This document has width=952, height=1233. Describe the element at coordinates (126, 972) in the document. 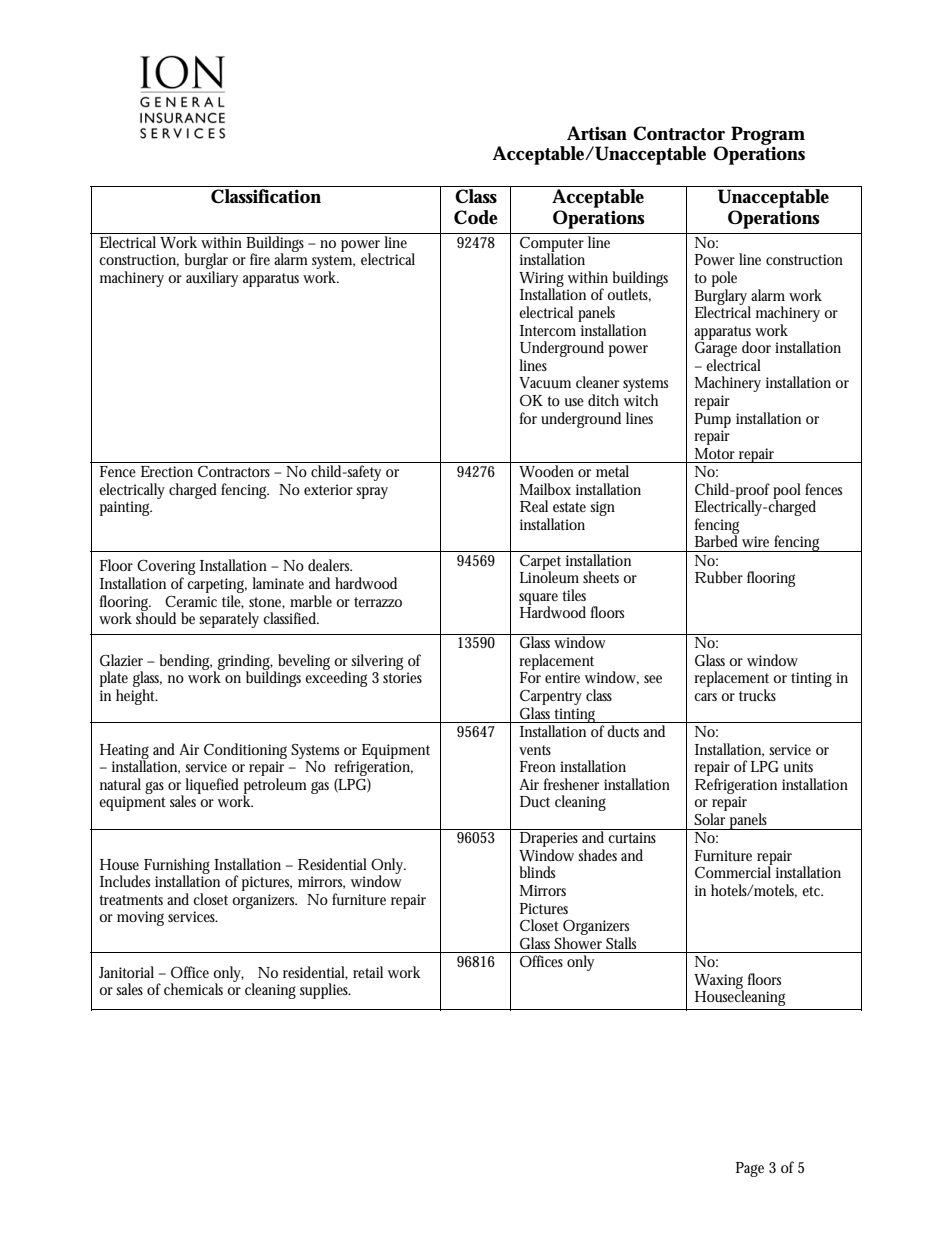

I see `Janitorial` at that location.
